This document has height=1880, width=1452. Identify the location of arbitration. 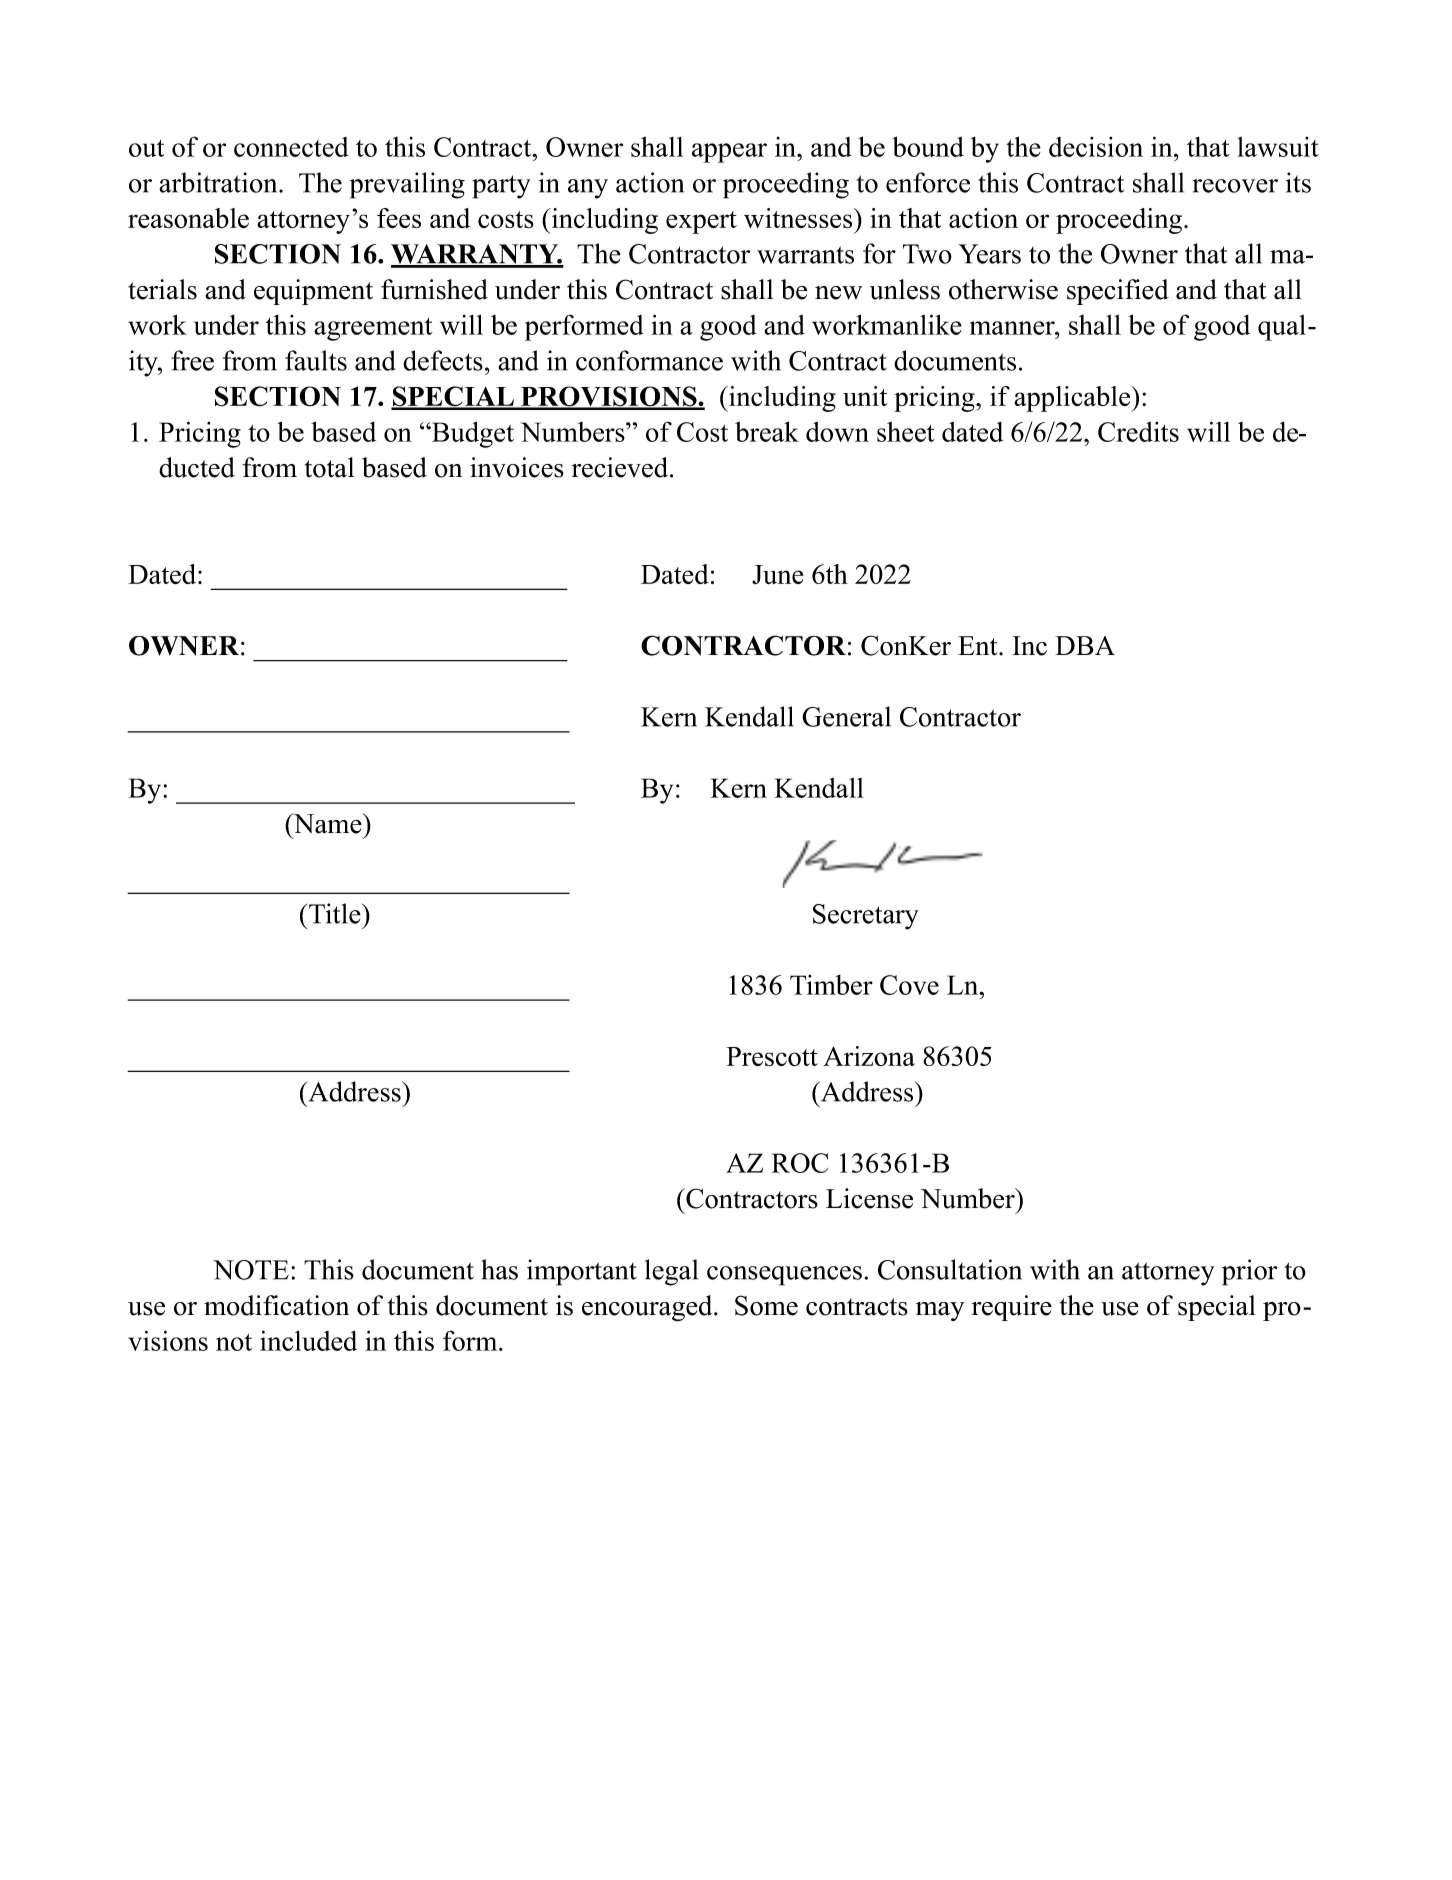
(219, 182).
